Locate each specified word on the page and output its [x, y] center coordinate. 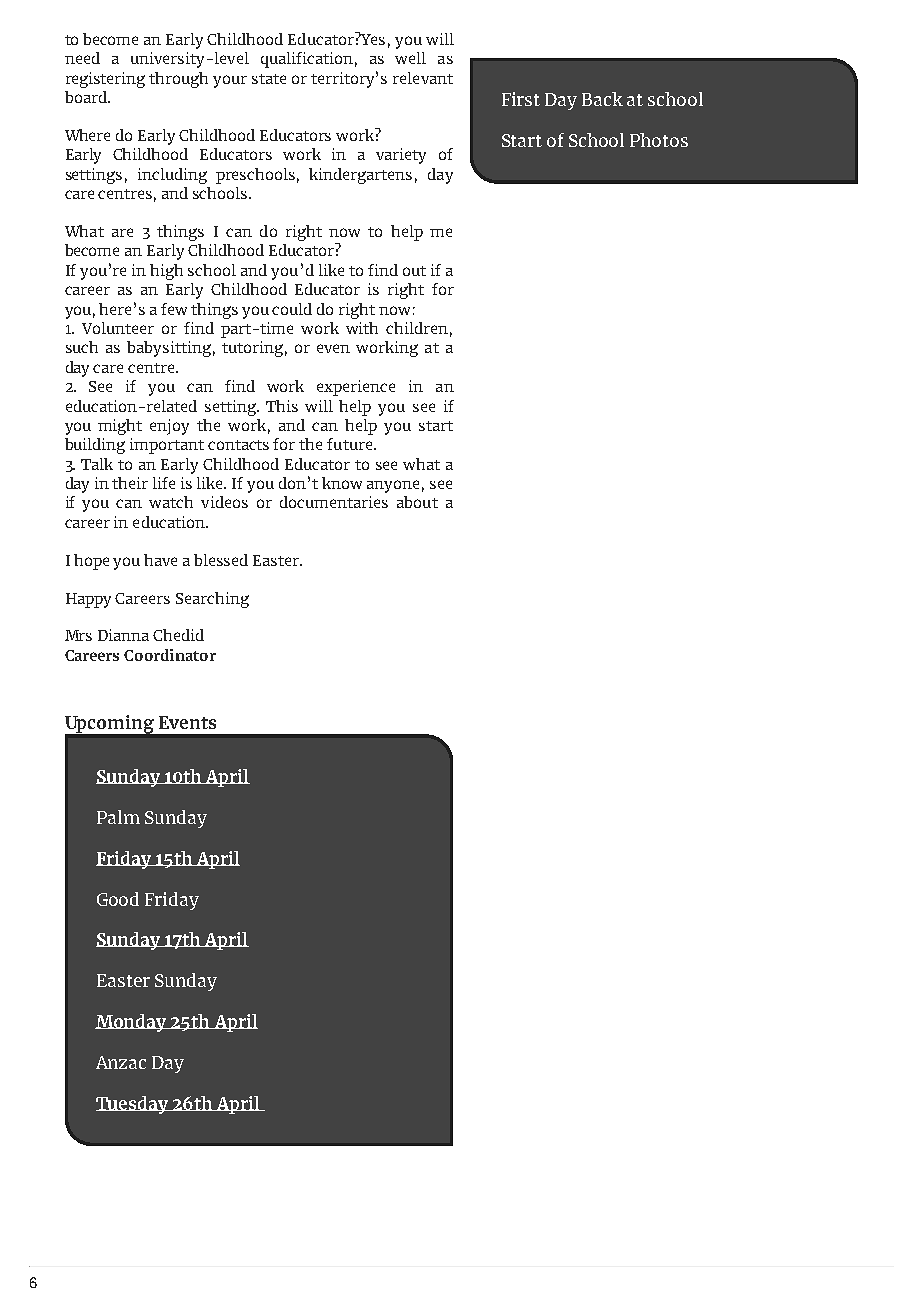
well [410, 58]
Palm [118, 817]
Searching [212, 600]
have [160, 560]
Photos [659, 140]
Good [118, 899]
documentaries [334, 502]
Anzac [121, 1062]
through [178, 80]
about [417, 502]
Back [602, 99]
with [362, 328]
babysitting [169, 349]
